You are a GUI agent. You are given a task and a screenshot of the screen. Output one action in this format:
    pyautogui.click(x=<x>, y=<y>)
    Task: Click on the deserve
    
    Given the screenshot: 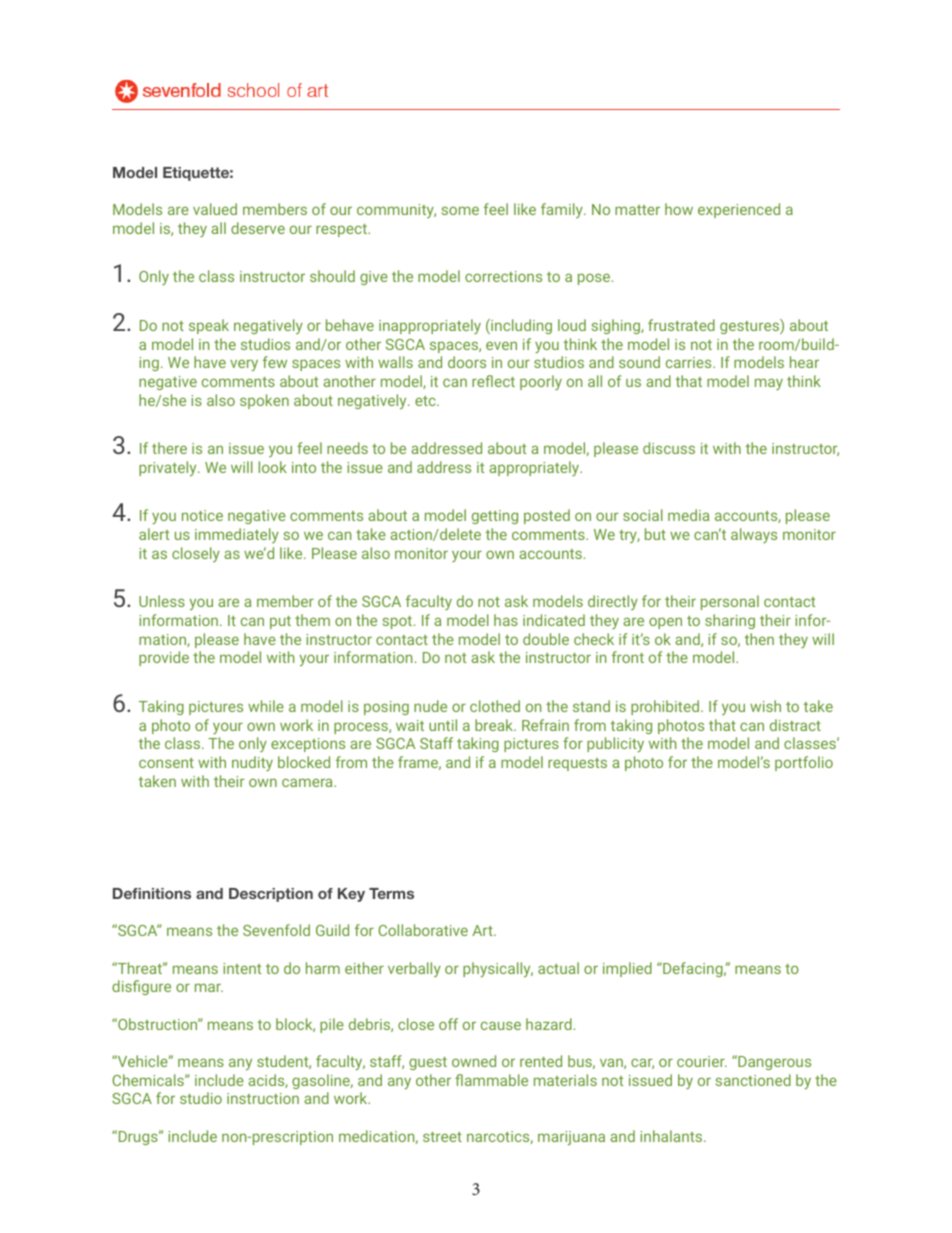 What is the action you would take?
    pyautogui.click(x=258, y=228)
